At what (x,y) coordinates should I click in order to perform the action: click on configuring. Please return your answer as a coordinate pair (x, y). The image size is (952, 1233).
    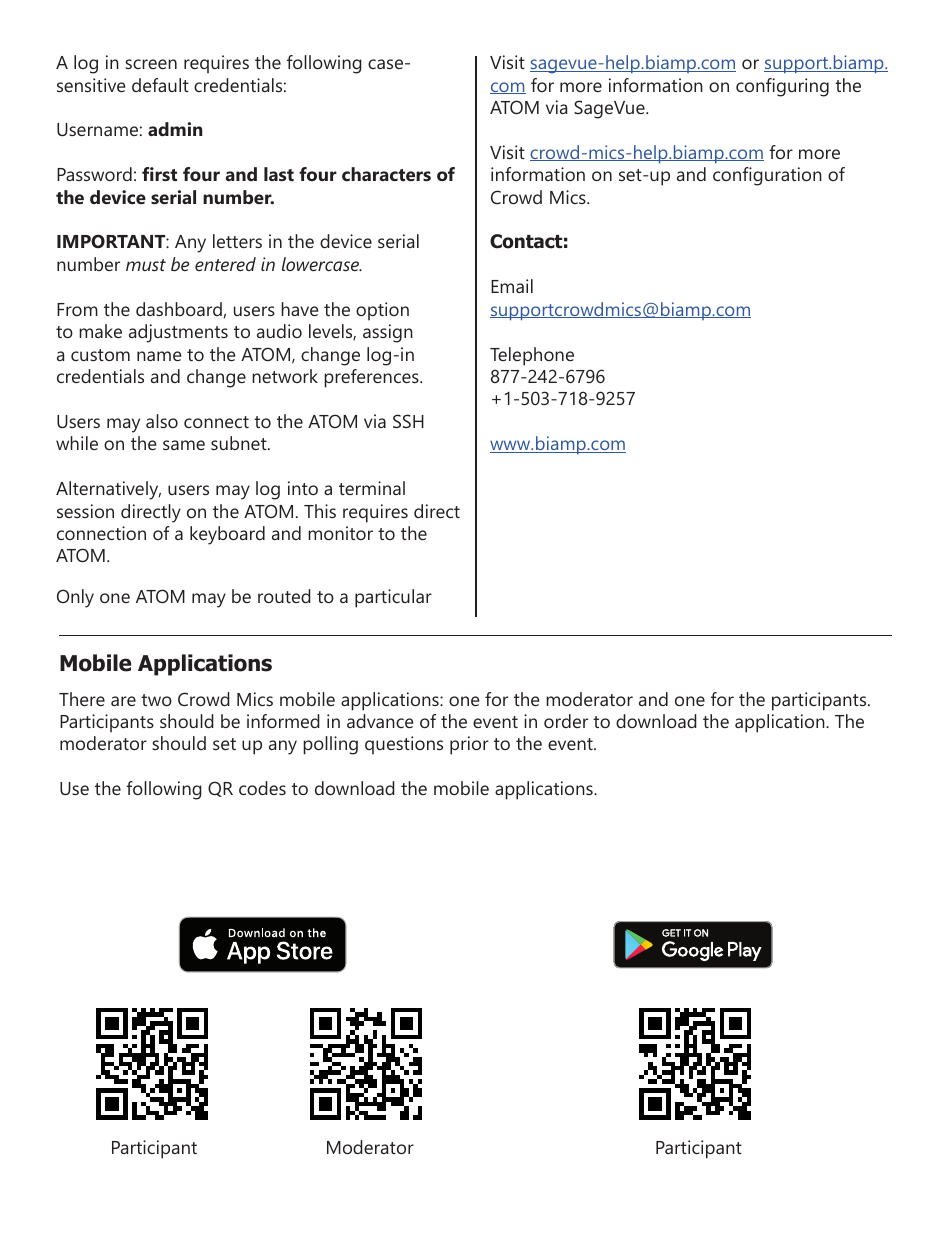
    Looking at the image, I should click on (782, 87).
